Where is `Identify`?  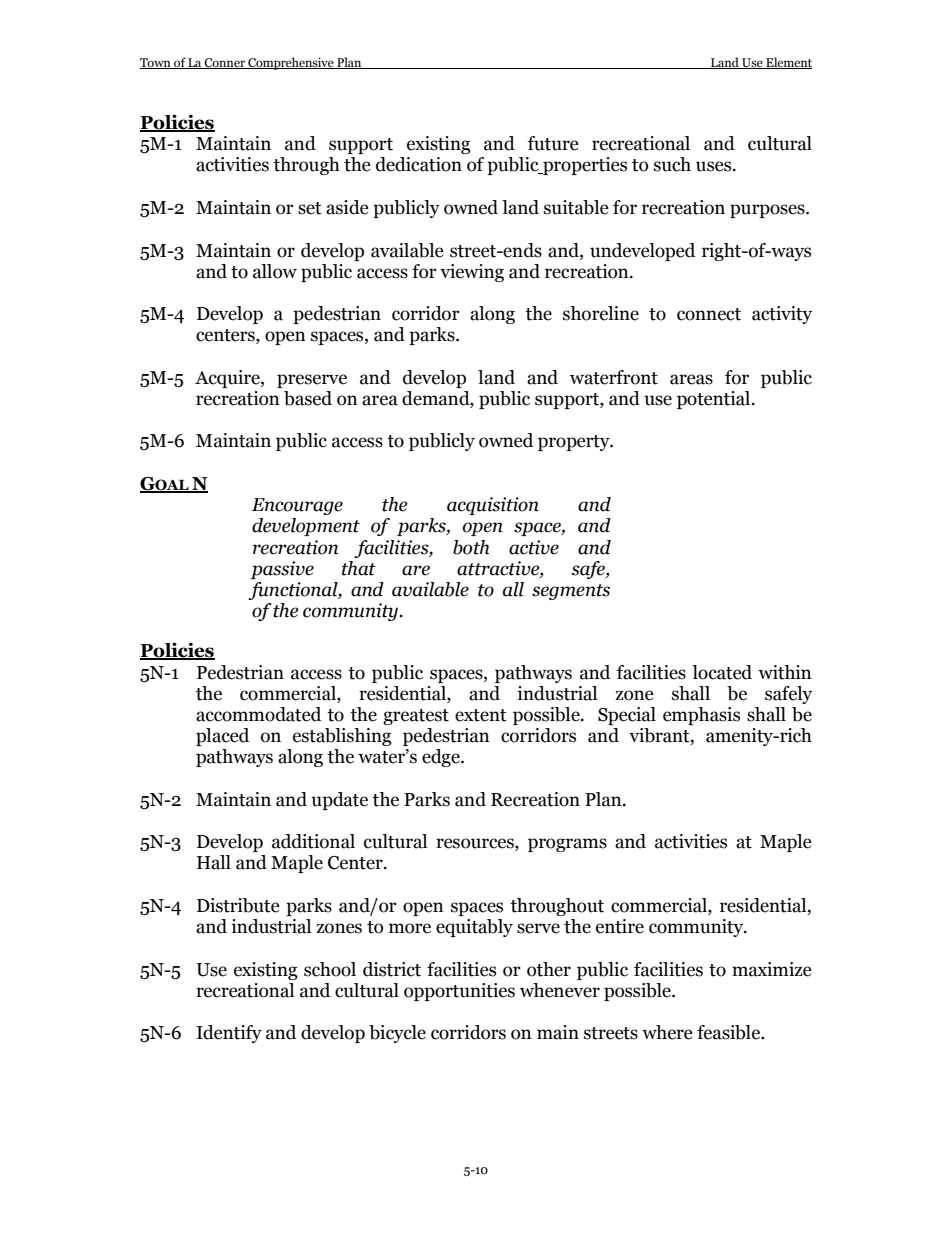
Identify is located at coordinates (229, 1034).
